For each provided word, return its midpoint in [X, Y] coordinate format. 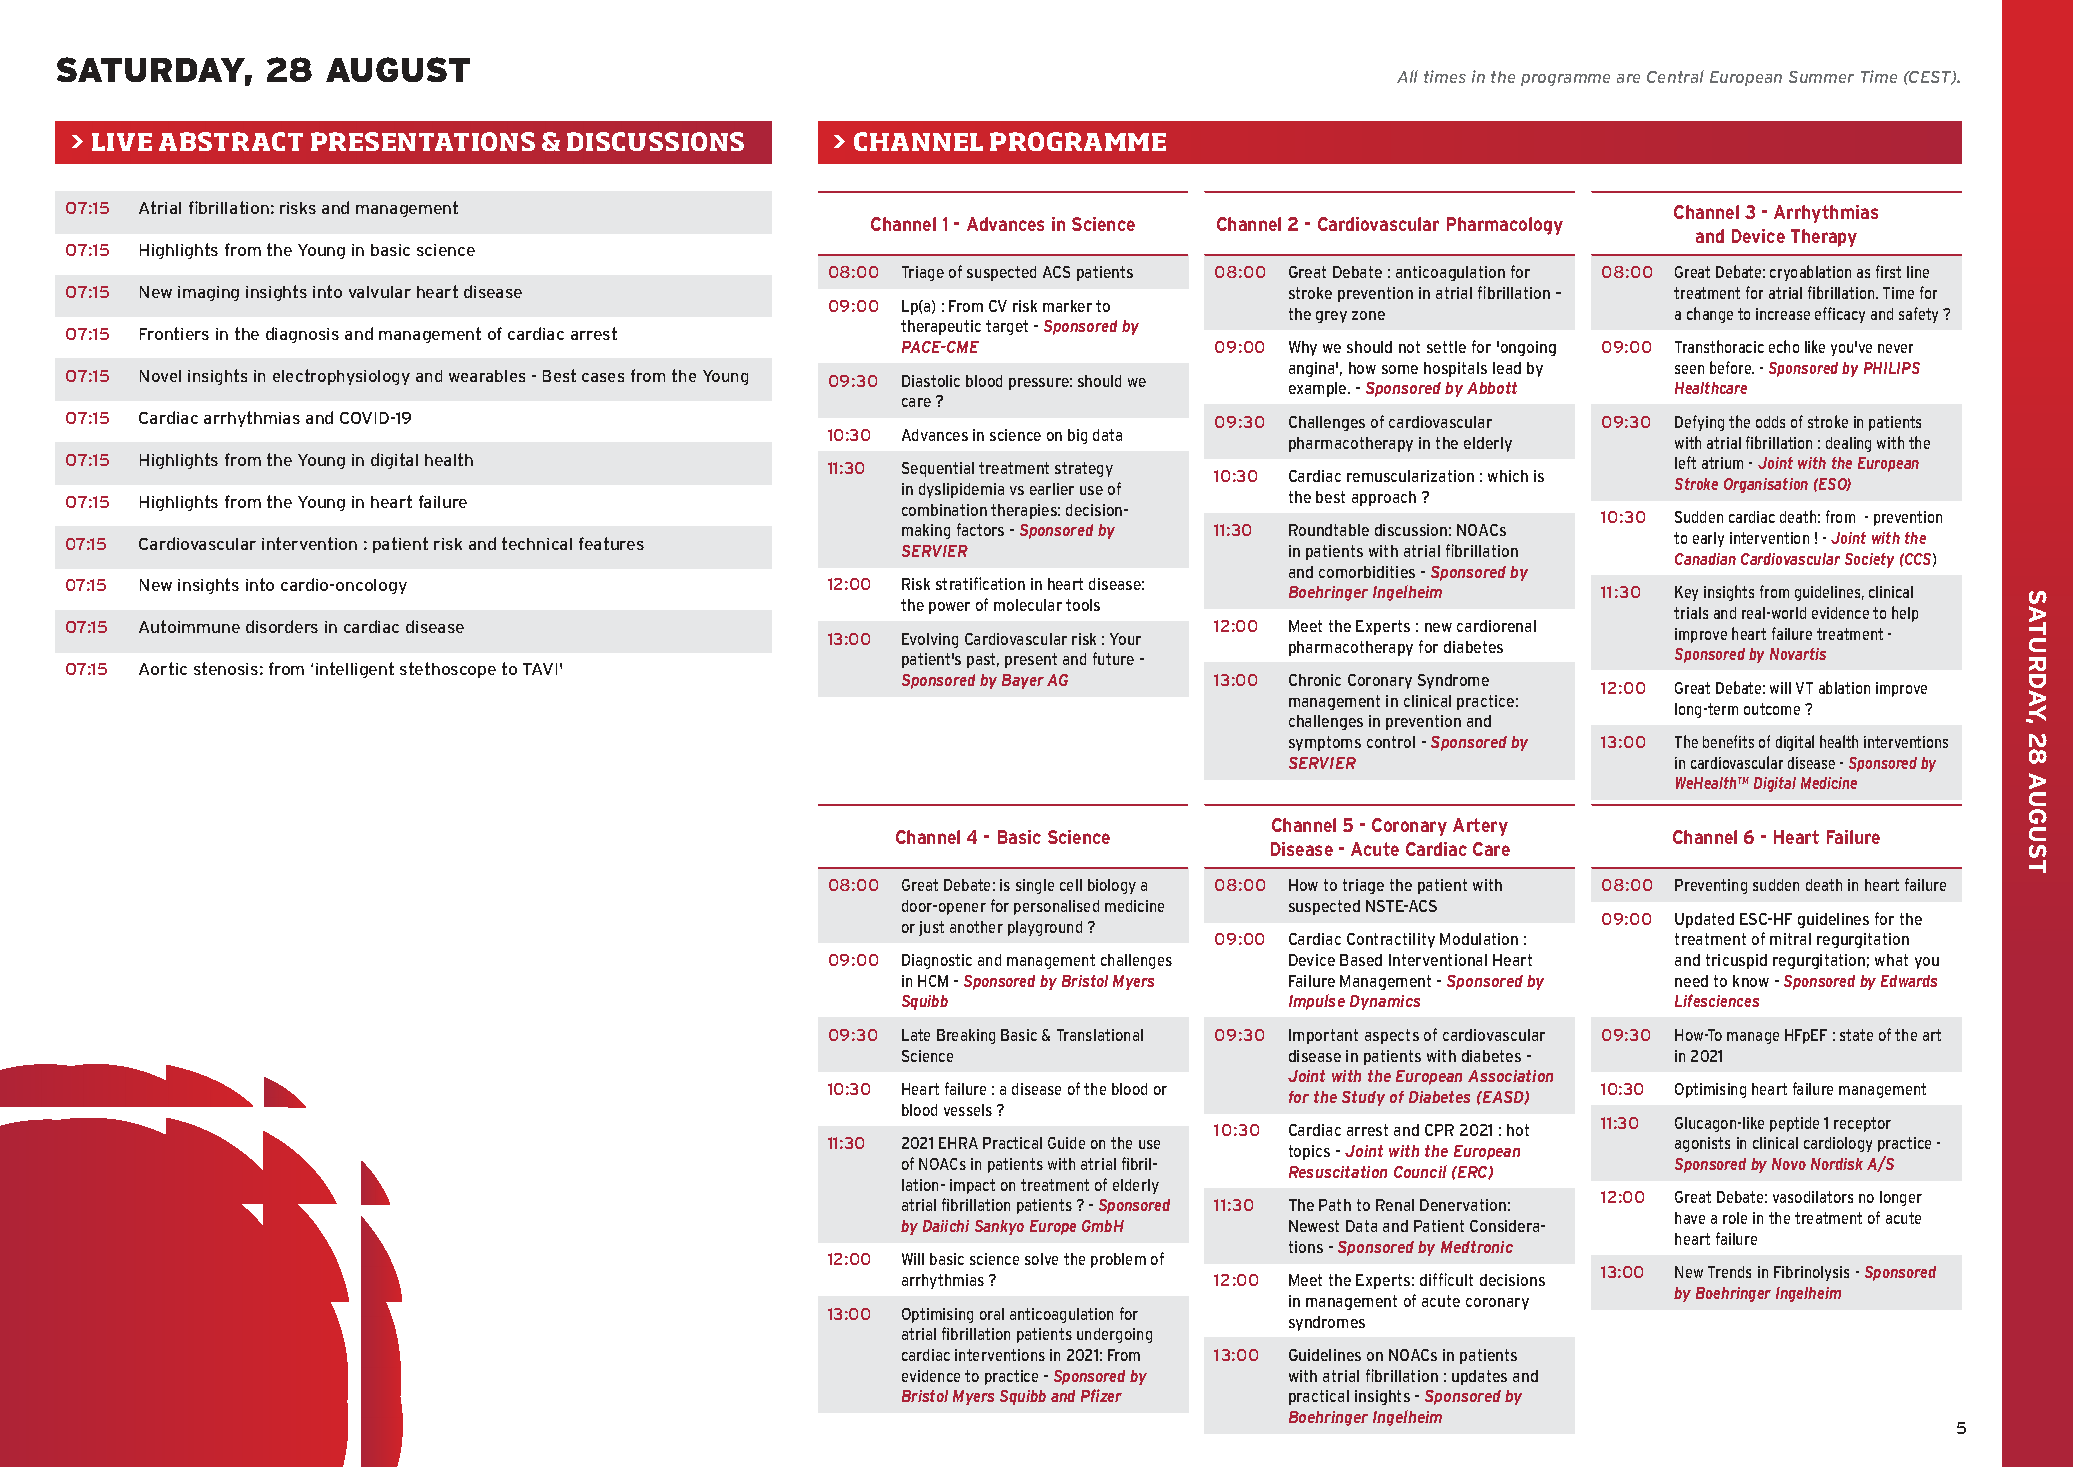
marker [1067, 306]
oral [992, 1314]
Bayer [1023, 681]
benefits [1728, 741]
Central [1675, 76]
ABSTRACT [231, 141]
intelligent [355, 670]
